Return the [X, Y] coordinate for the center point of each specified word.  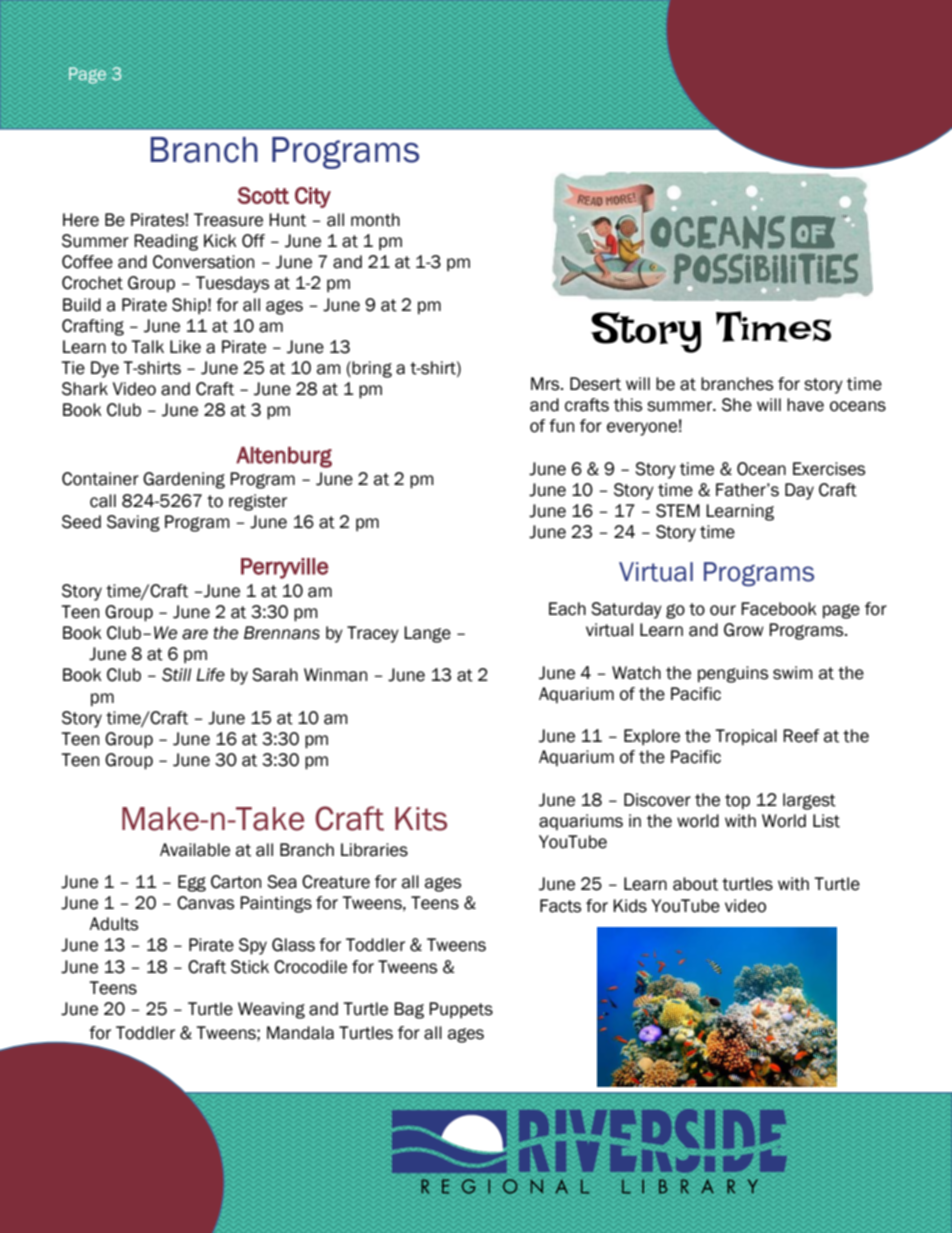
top [737, 801]
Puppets [461, 1010]
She [737, 405]
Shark [85, 389]
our [723, 610]
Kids [630, 906]
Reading [166, 242]
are [195, 634]
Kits [421, 819]
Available [195, 850]
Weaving [271, 1010]
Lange [427, 634]
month [375, 220]
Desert [595, 384]
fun [561, 426]
